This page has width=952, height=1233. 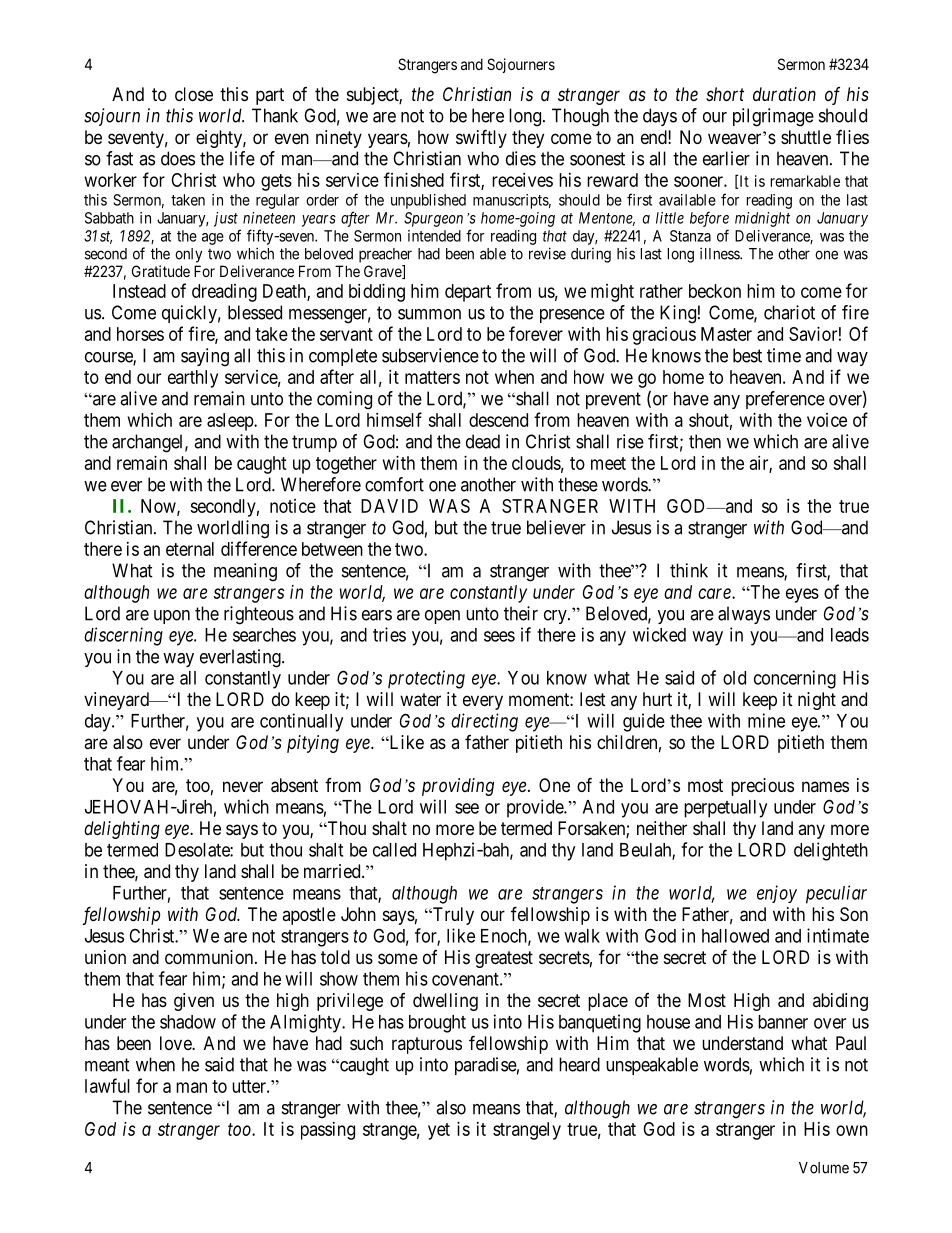 What do you see at coordinates (744, 615) in the page?
I see `always` at bounding box center [744, 615].
